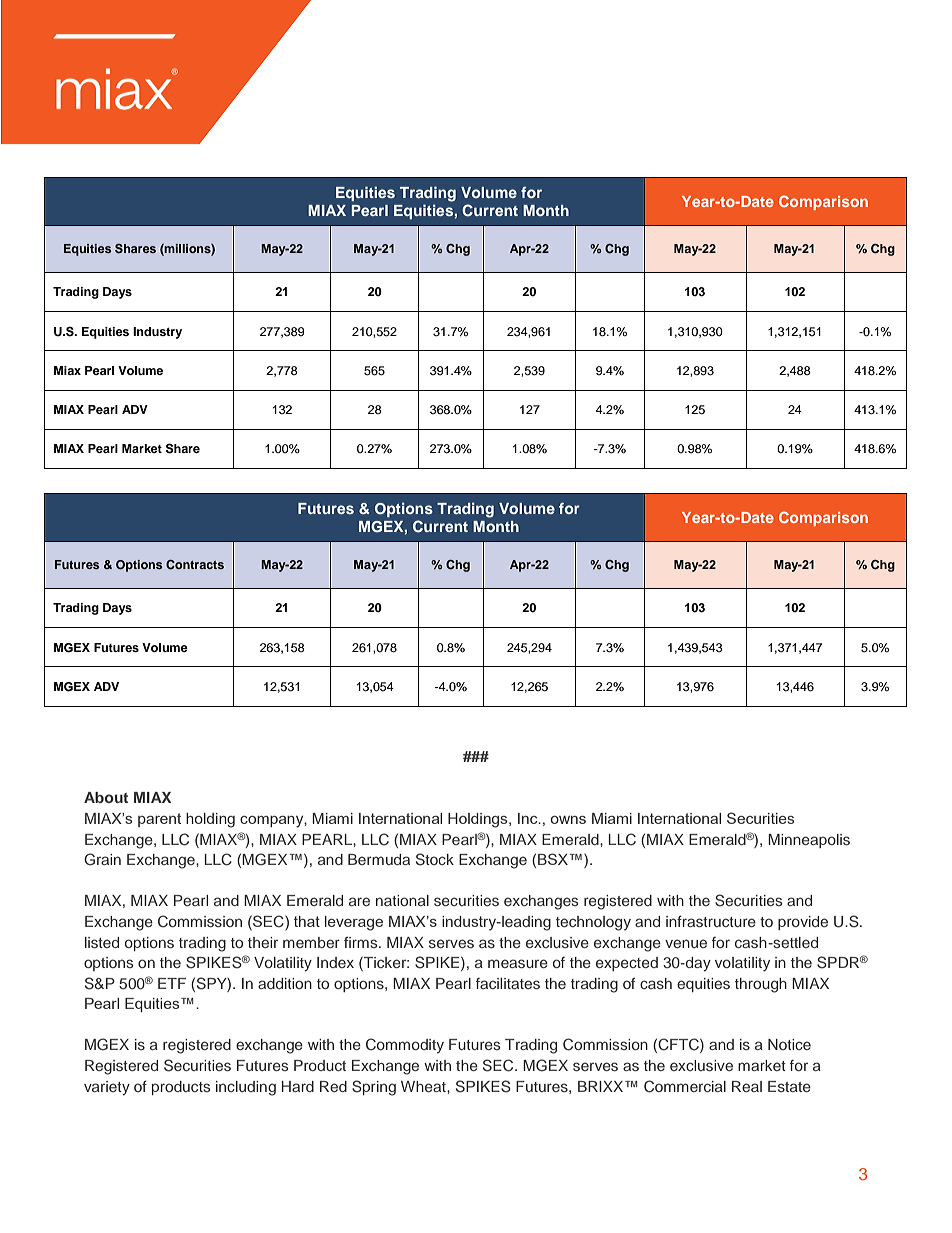 The width and height of the screenshot is (952, 1233). Describe the element at coordinates (354, 923) in the screenshot. I see `leverage` at that location.
